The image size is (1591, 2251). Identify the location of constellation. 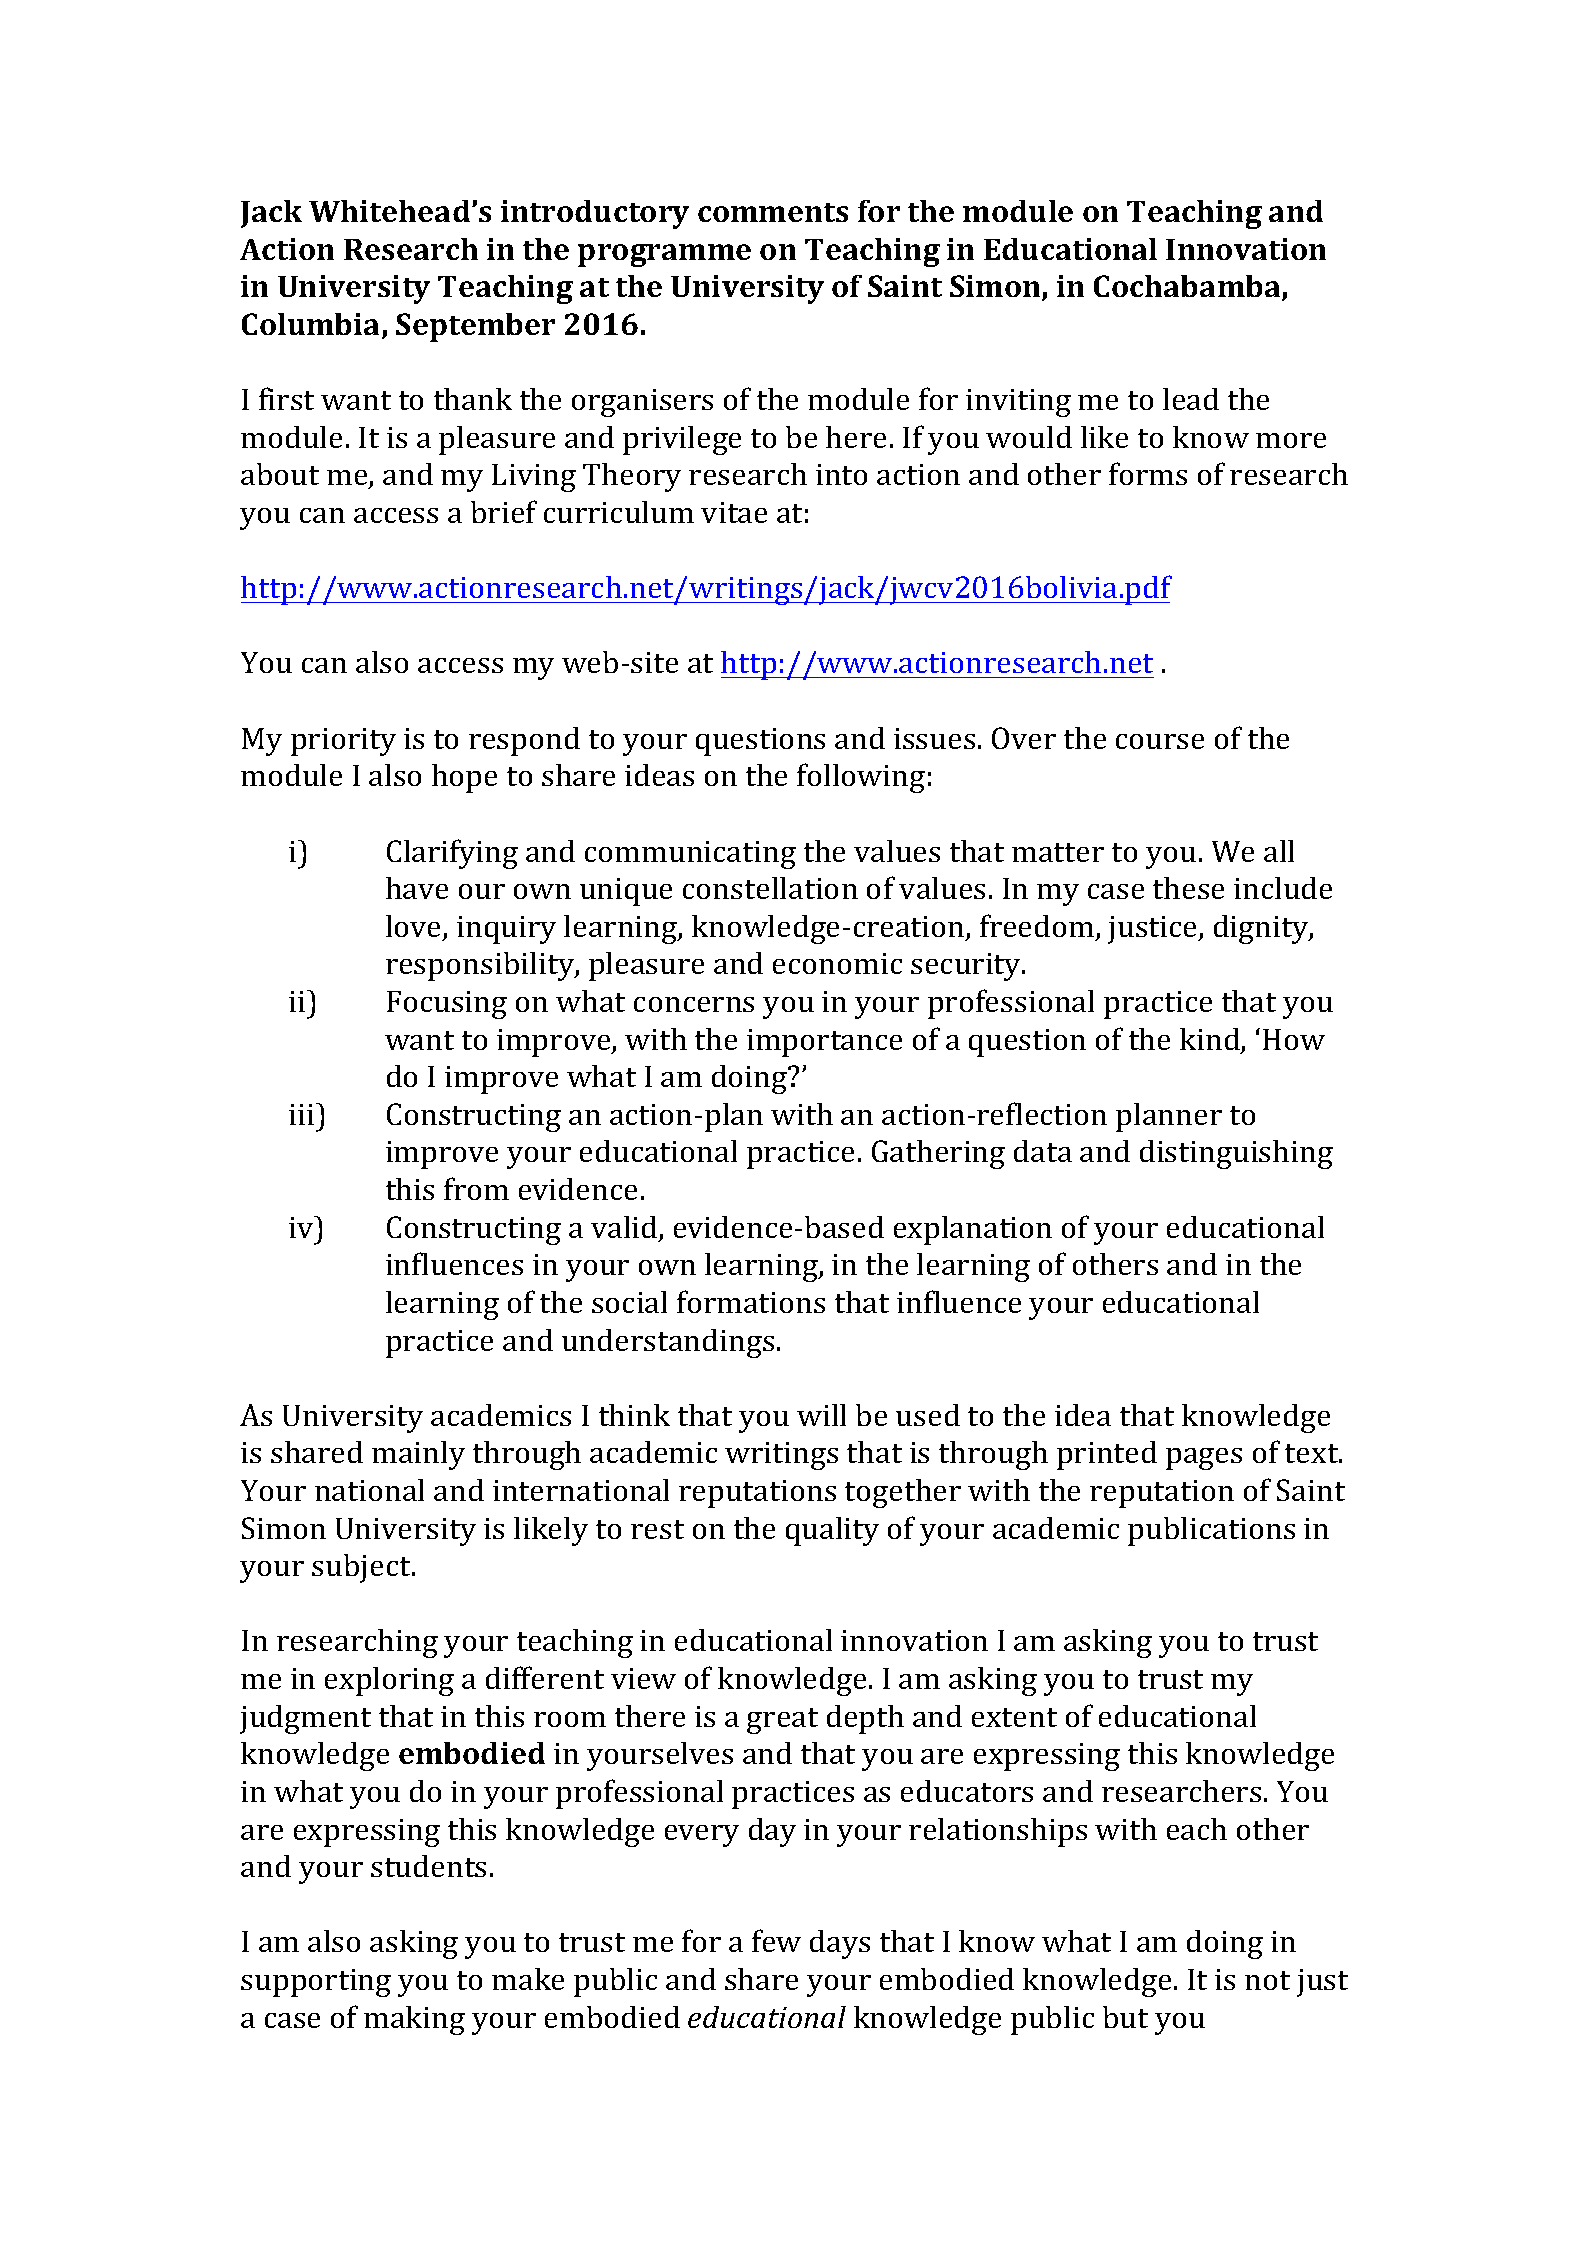
(770, 888).
